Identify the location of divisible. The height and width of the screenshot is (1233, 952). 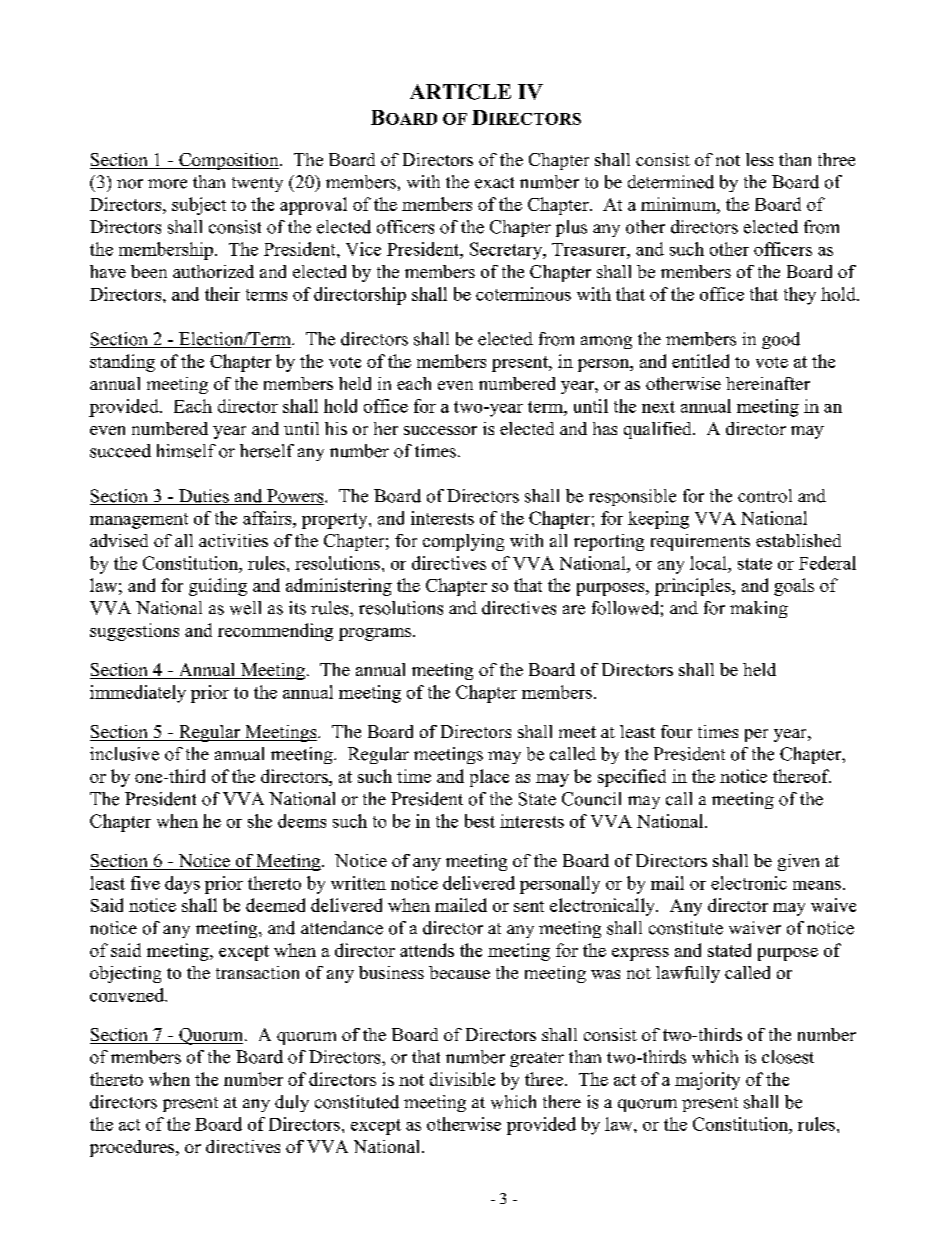
(462, 1079).
